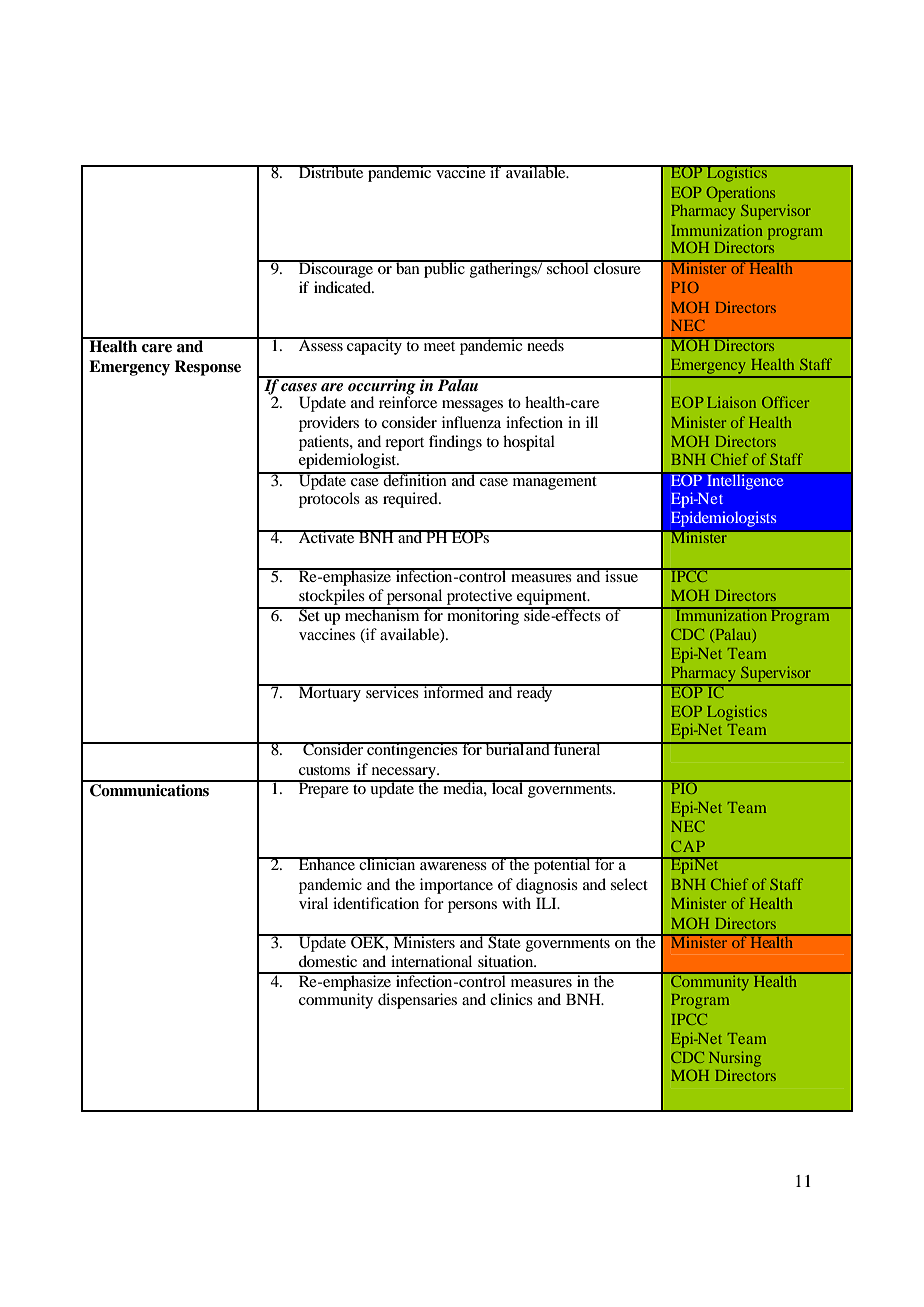 This screenshot has width=924, height=1307. What do you see at coordinates (309, 614) in the screenshot?
I see `Set` at bounding box center [309, 614].
